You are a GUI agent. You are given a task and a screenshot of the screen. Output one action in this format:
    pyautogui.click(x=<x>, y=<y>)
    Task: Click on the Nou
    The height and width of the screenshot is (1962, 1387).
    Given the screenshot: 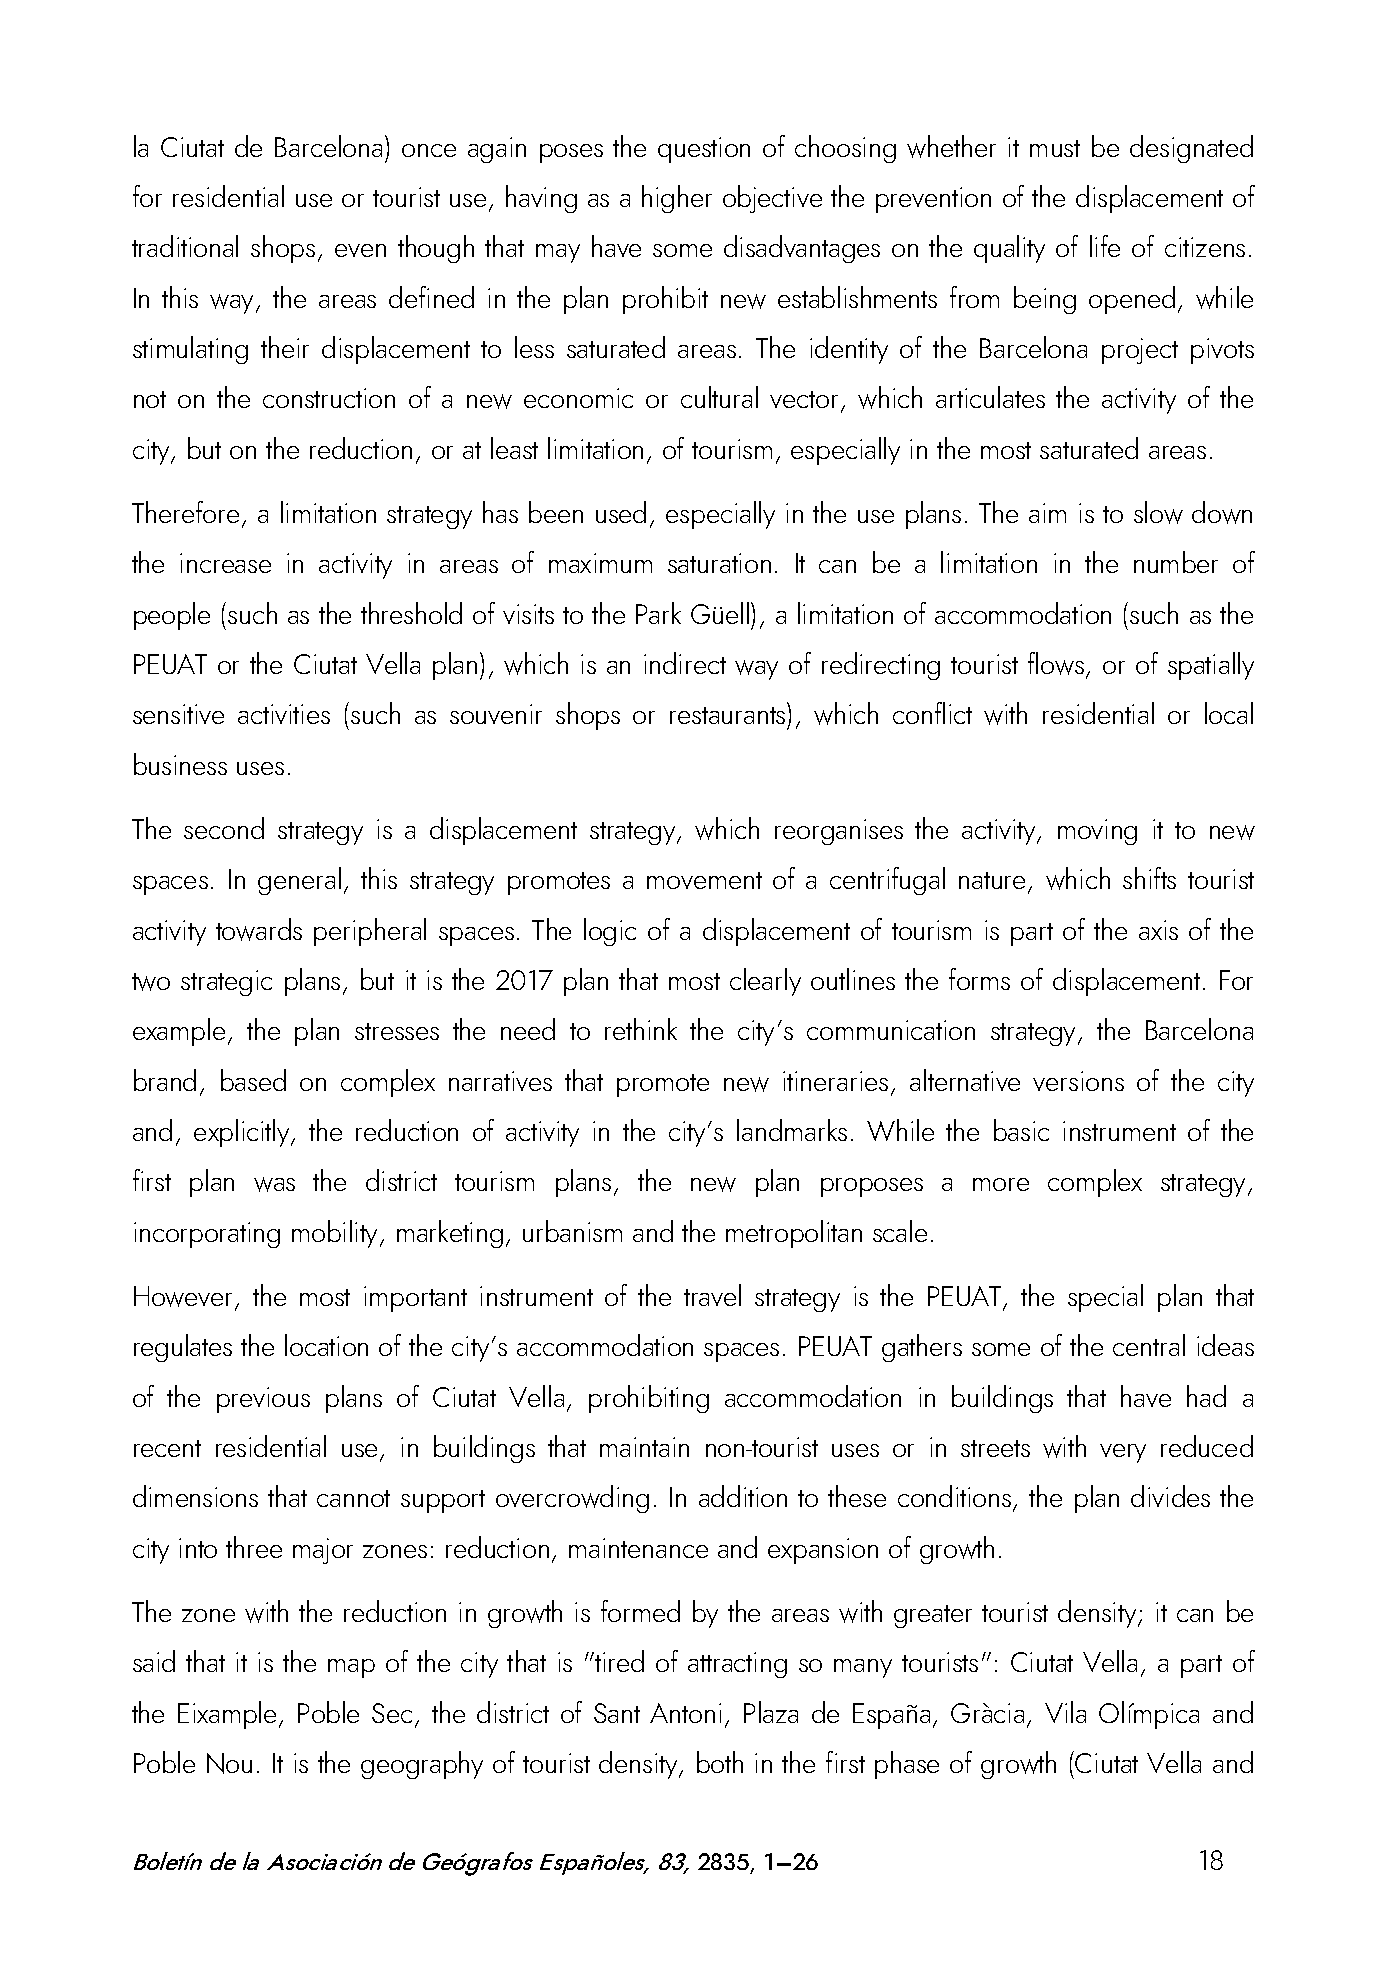 What is the action you would take?
    pyautogui.click(x=229, y=1763)
